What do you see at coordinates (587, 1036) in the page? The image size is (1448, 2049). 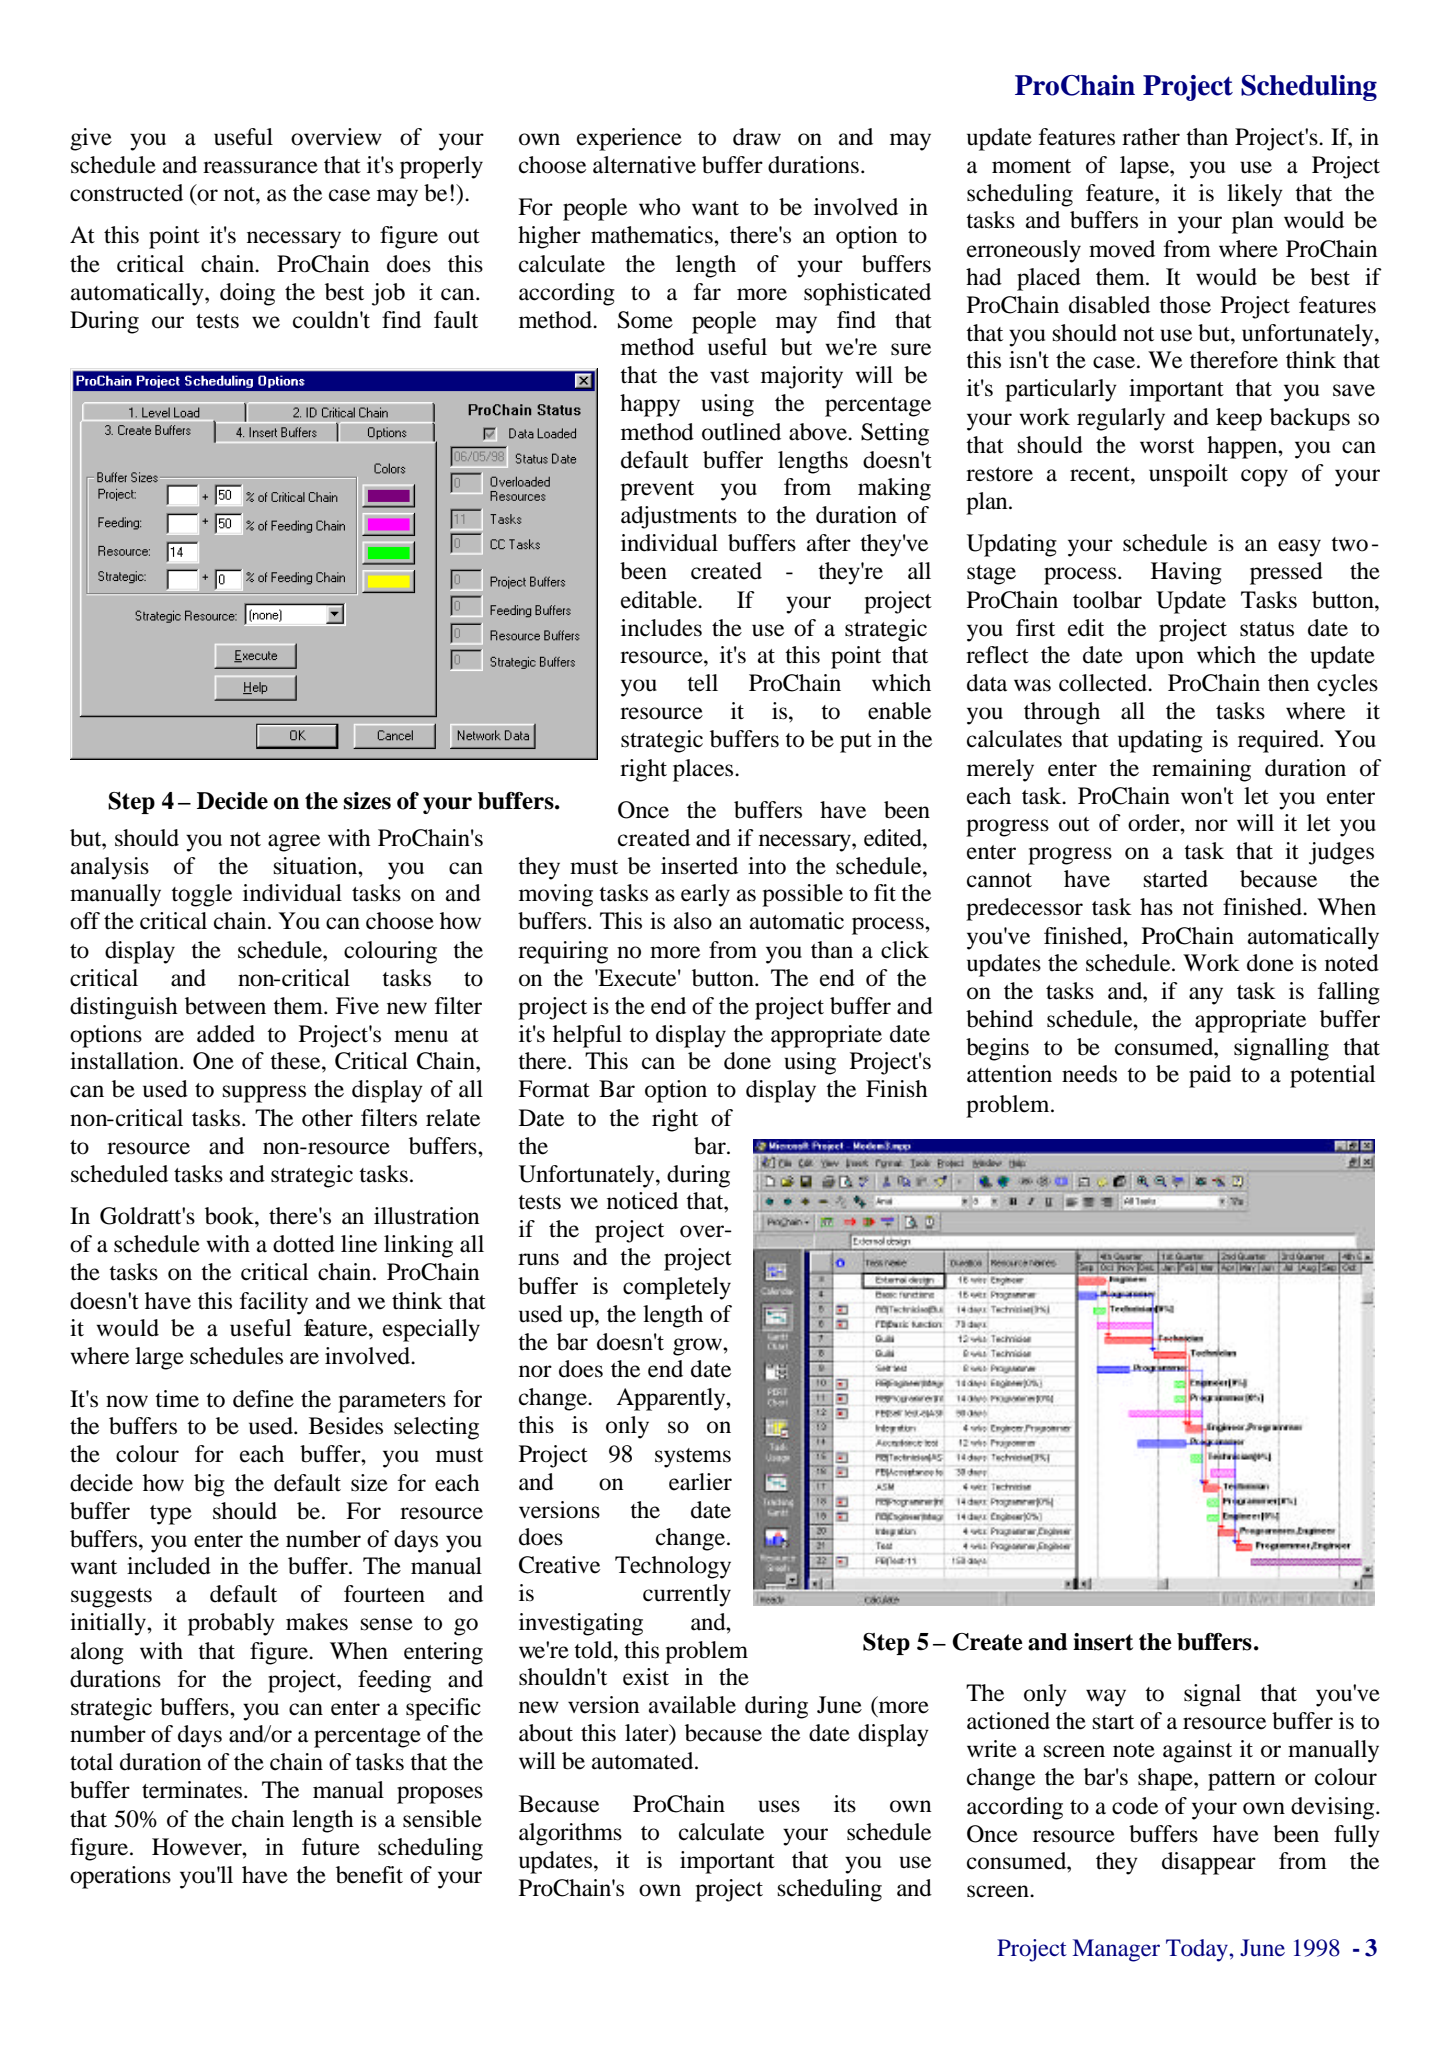 I see `helpful` at bounding box center [587, 1036].
